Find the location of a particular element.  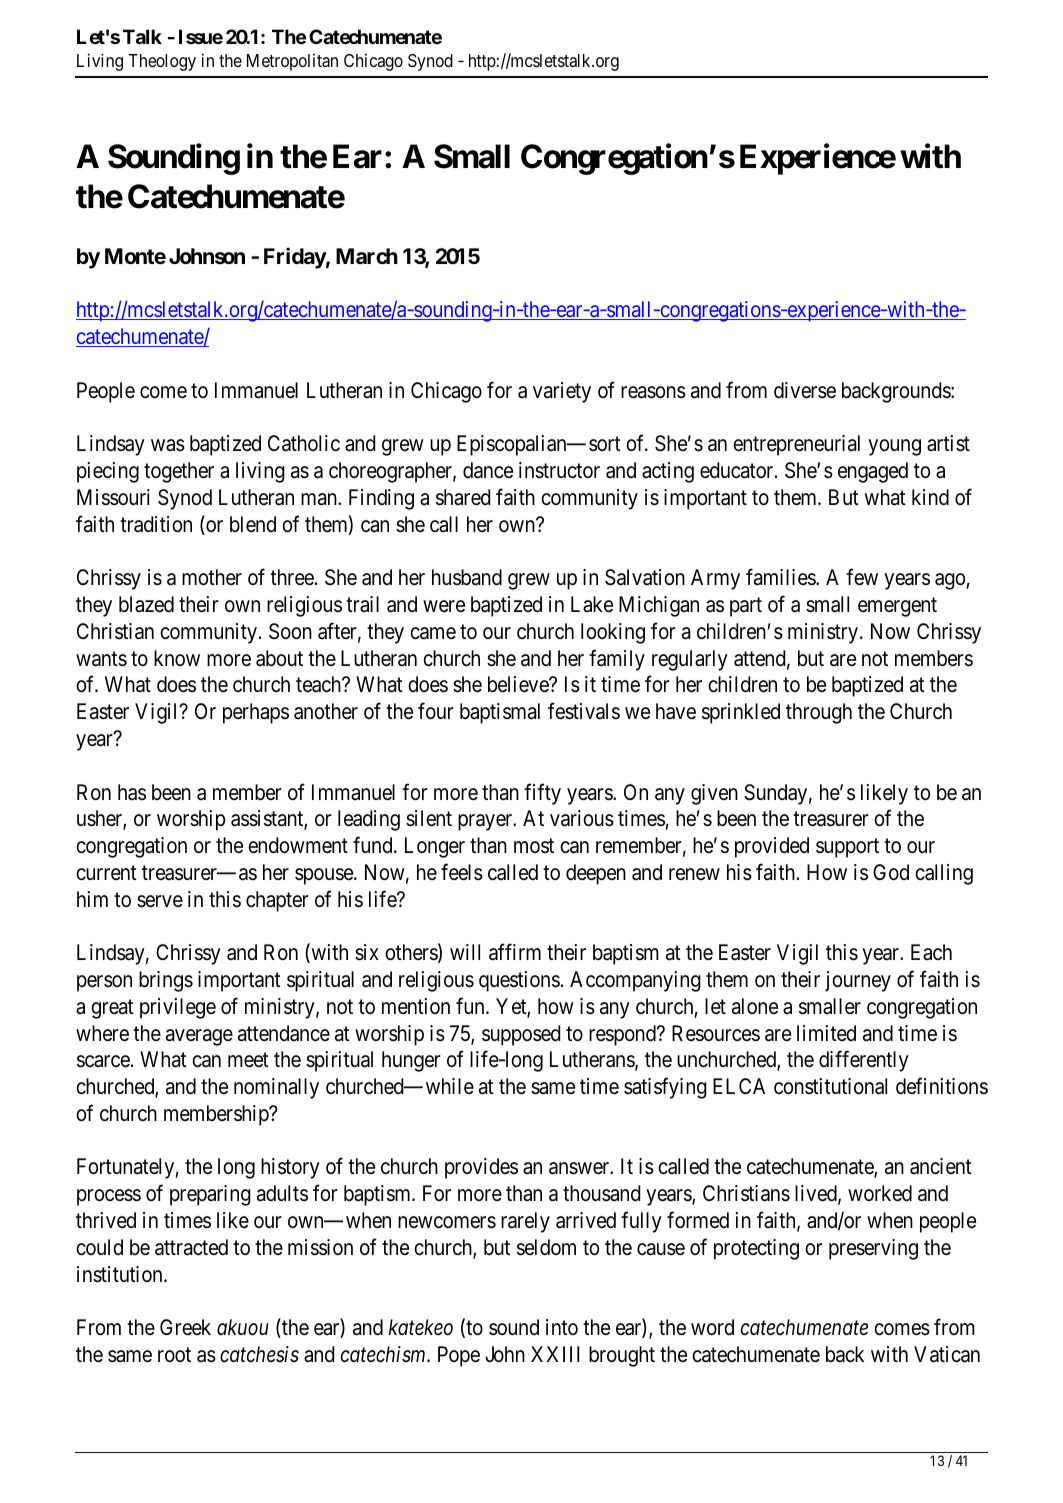

Metropolitan is located at coordinates (292, 62).
